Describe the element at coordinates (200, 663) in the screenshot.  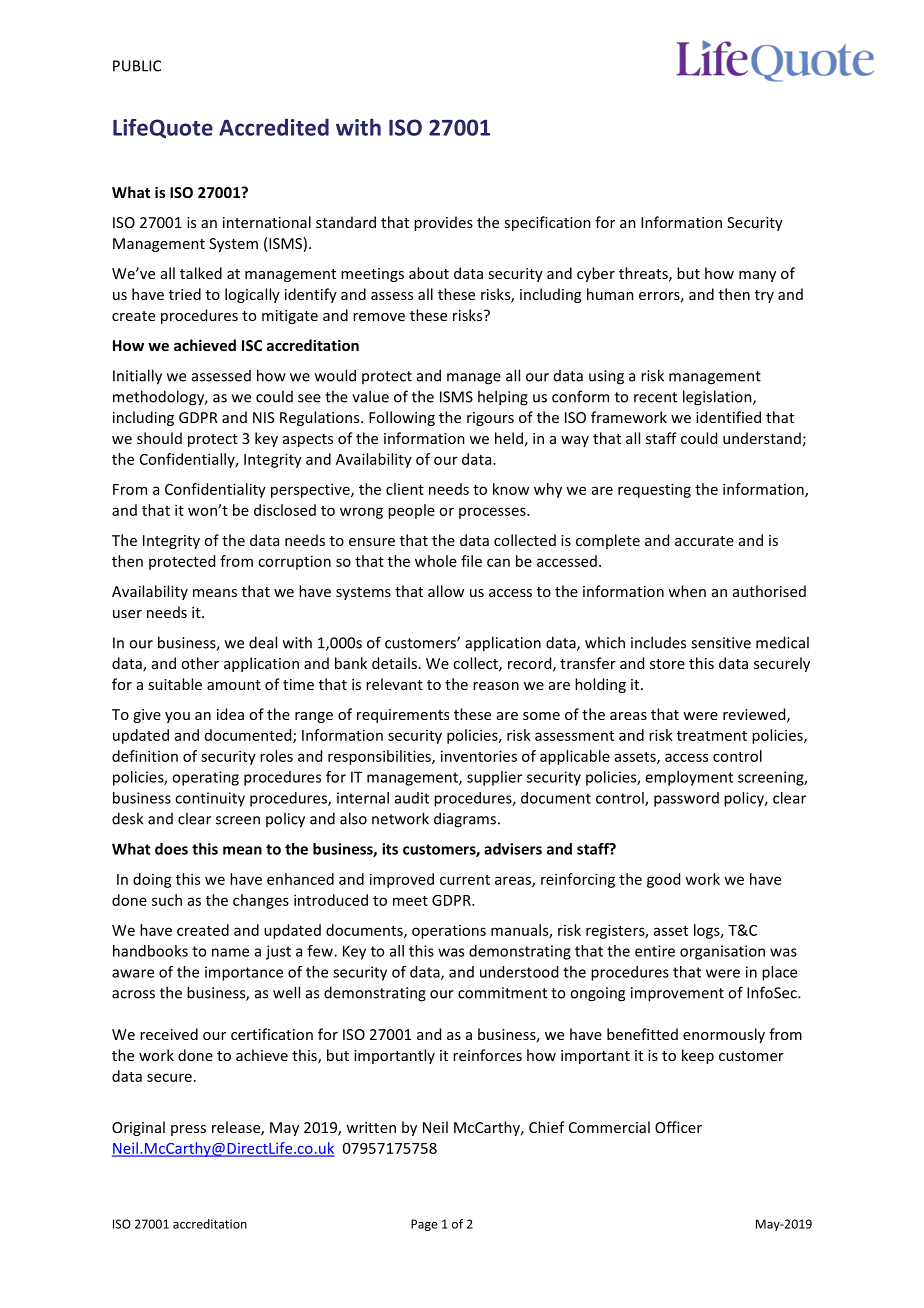
I see `other` at that location.
